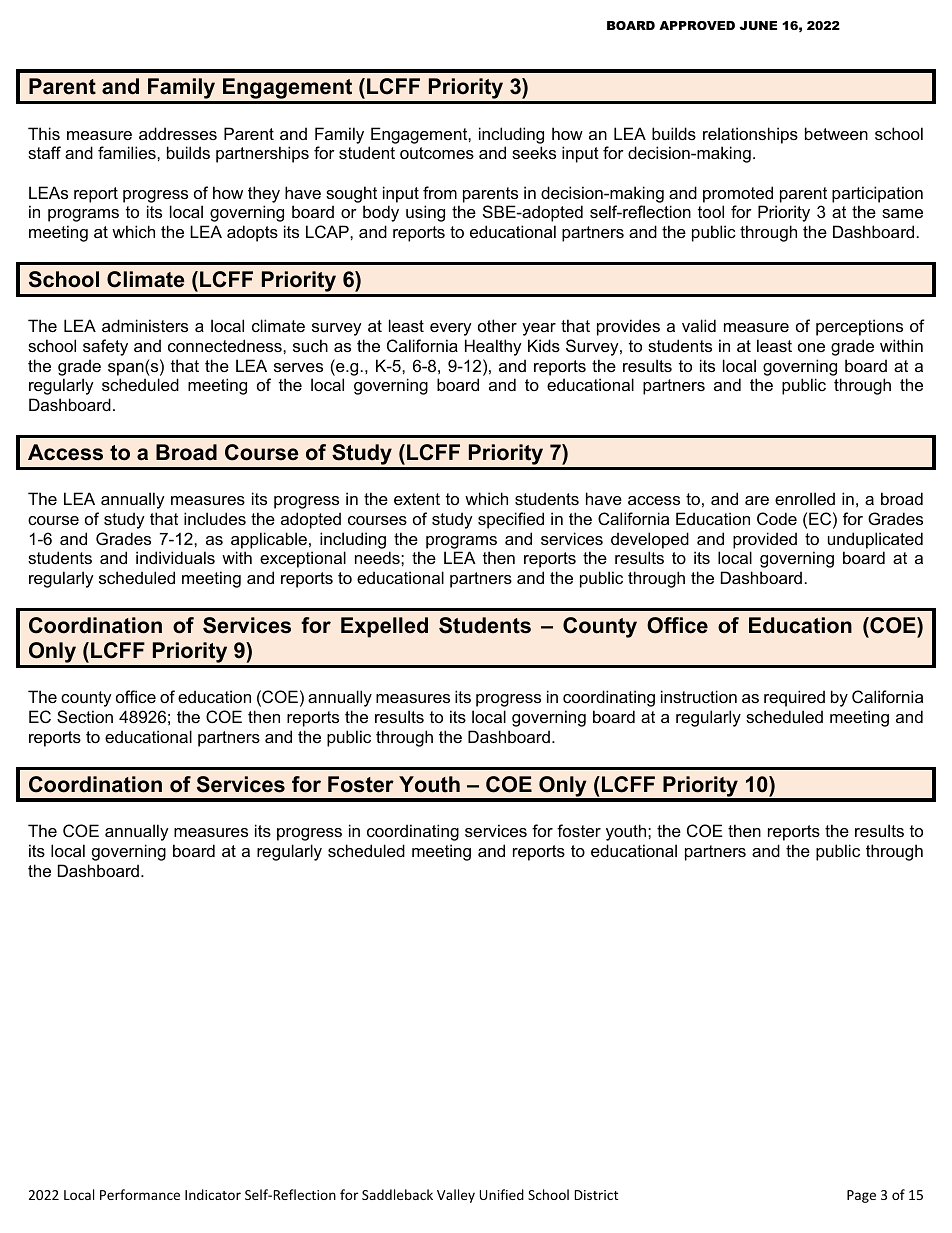 This screenshot has height=1233, width=952. Describe the element at coordinates (178, 133) in the screenshot. I see `addresses` at that location.
